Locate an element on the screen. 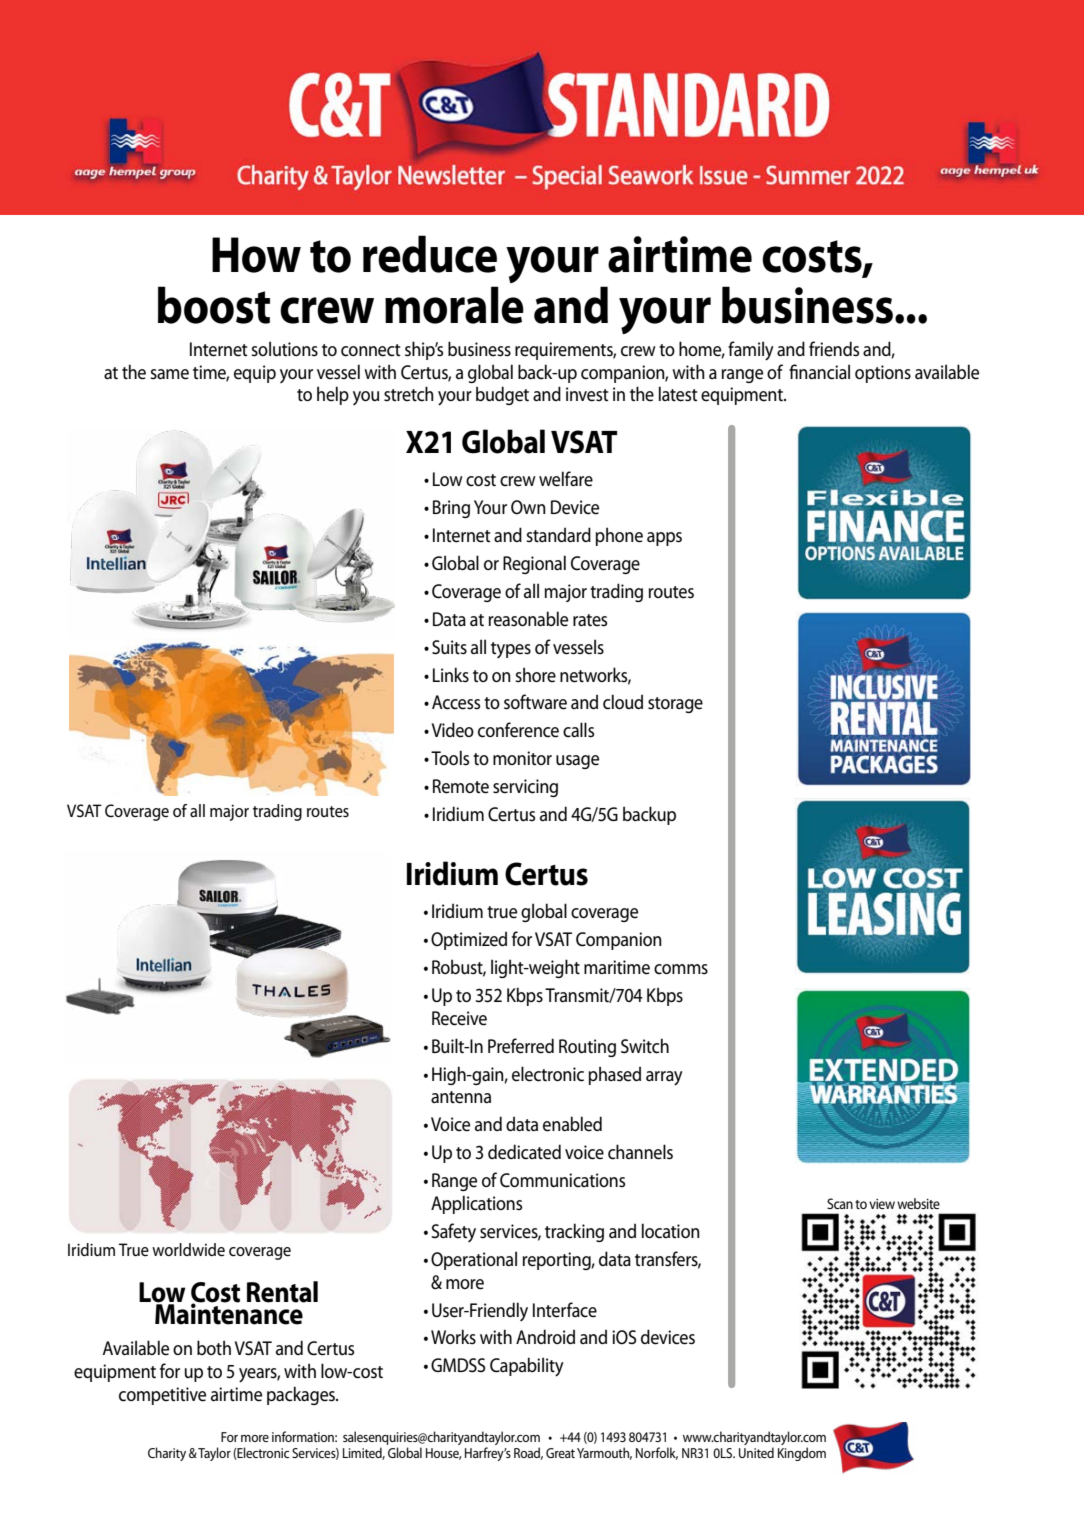 Image resolution: width=1084 pixels, height=1533 pixels. boost is located at coordinates (214, 305).
